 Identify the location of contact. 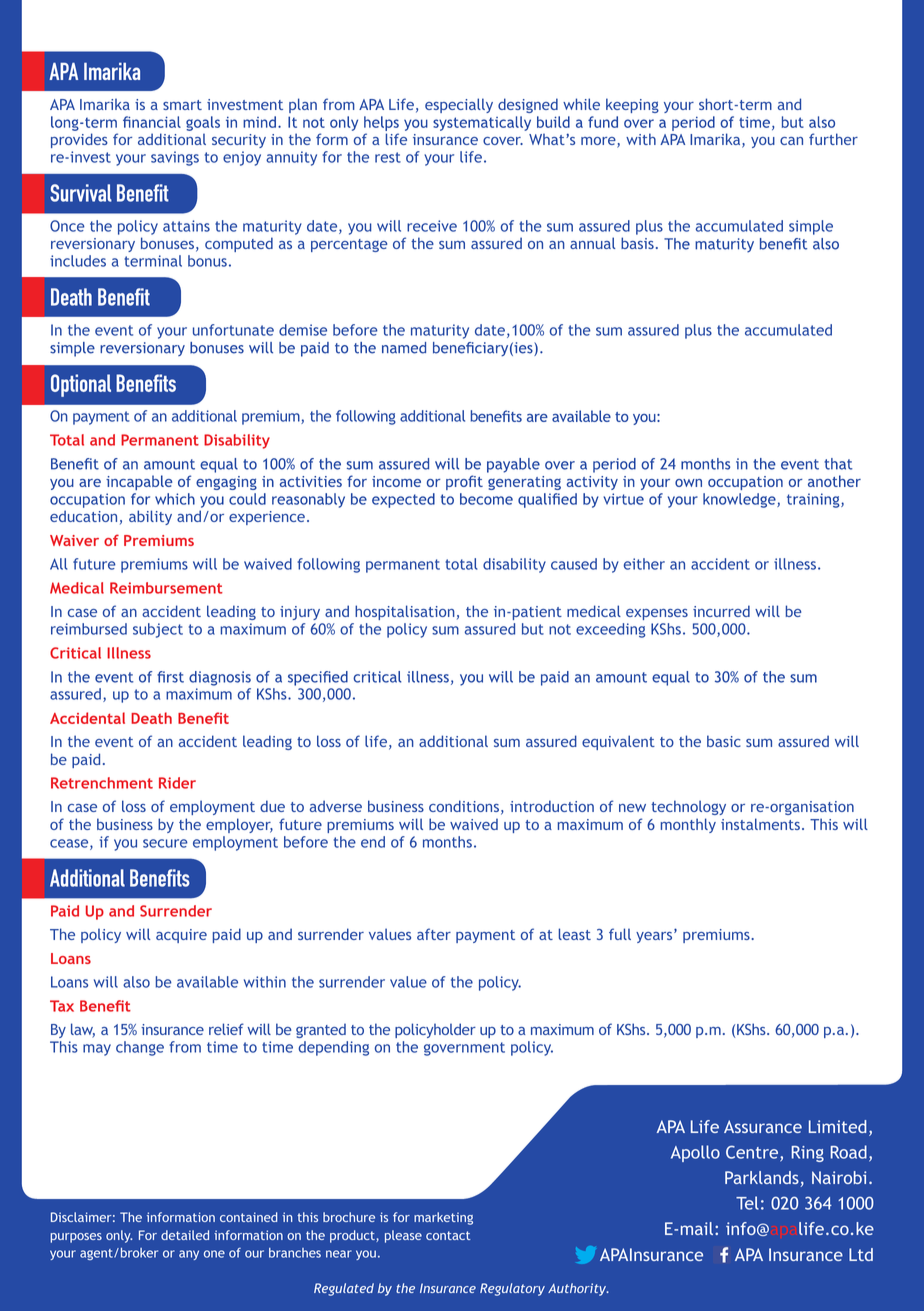
(448, 1235).
